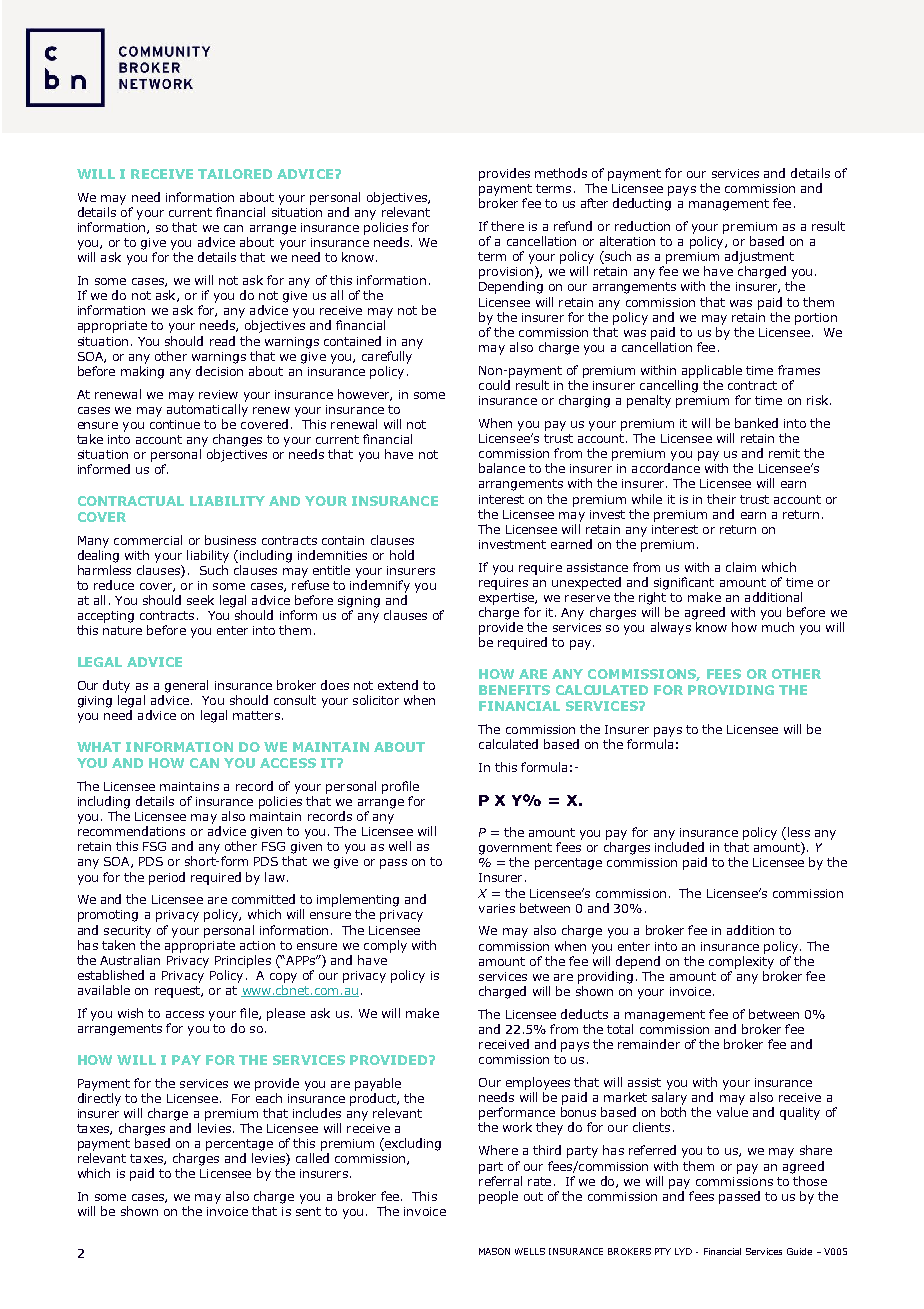 The width and height of the image is (924, 1309). I want to click on sent, so click(308, 1211).
